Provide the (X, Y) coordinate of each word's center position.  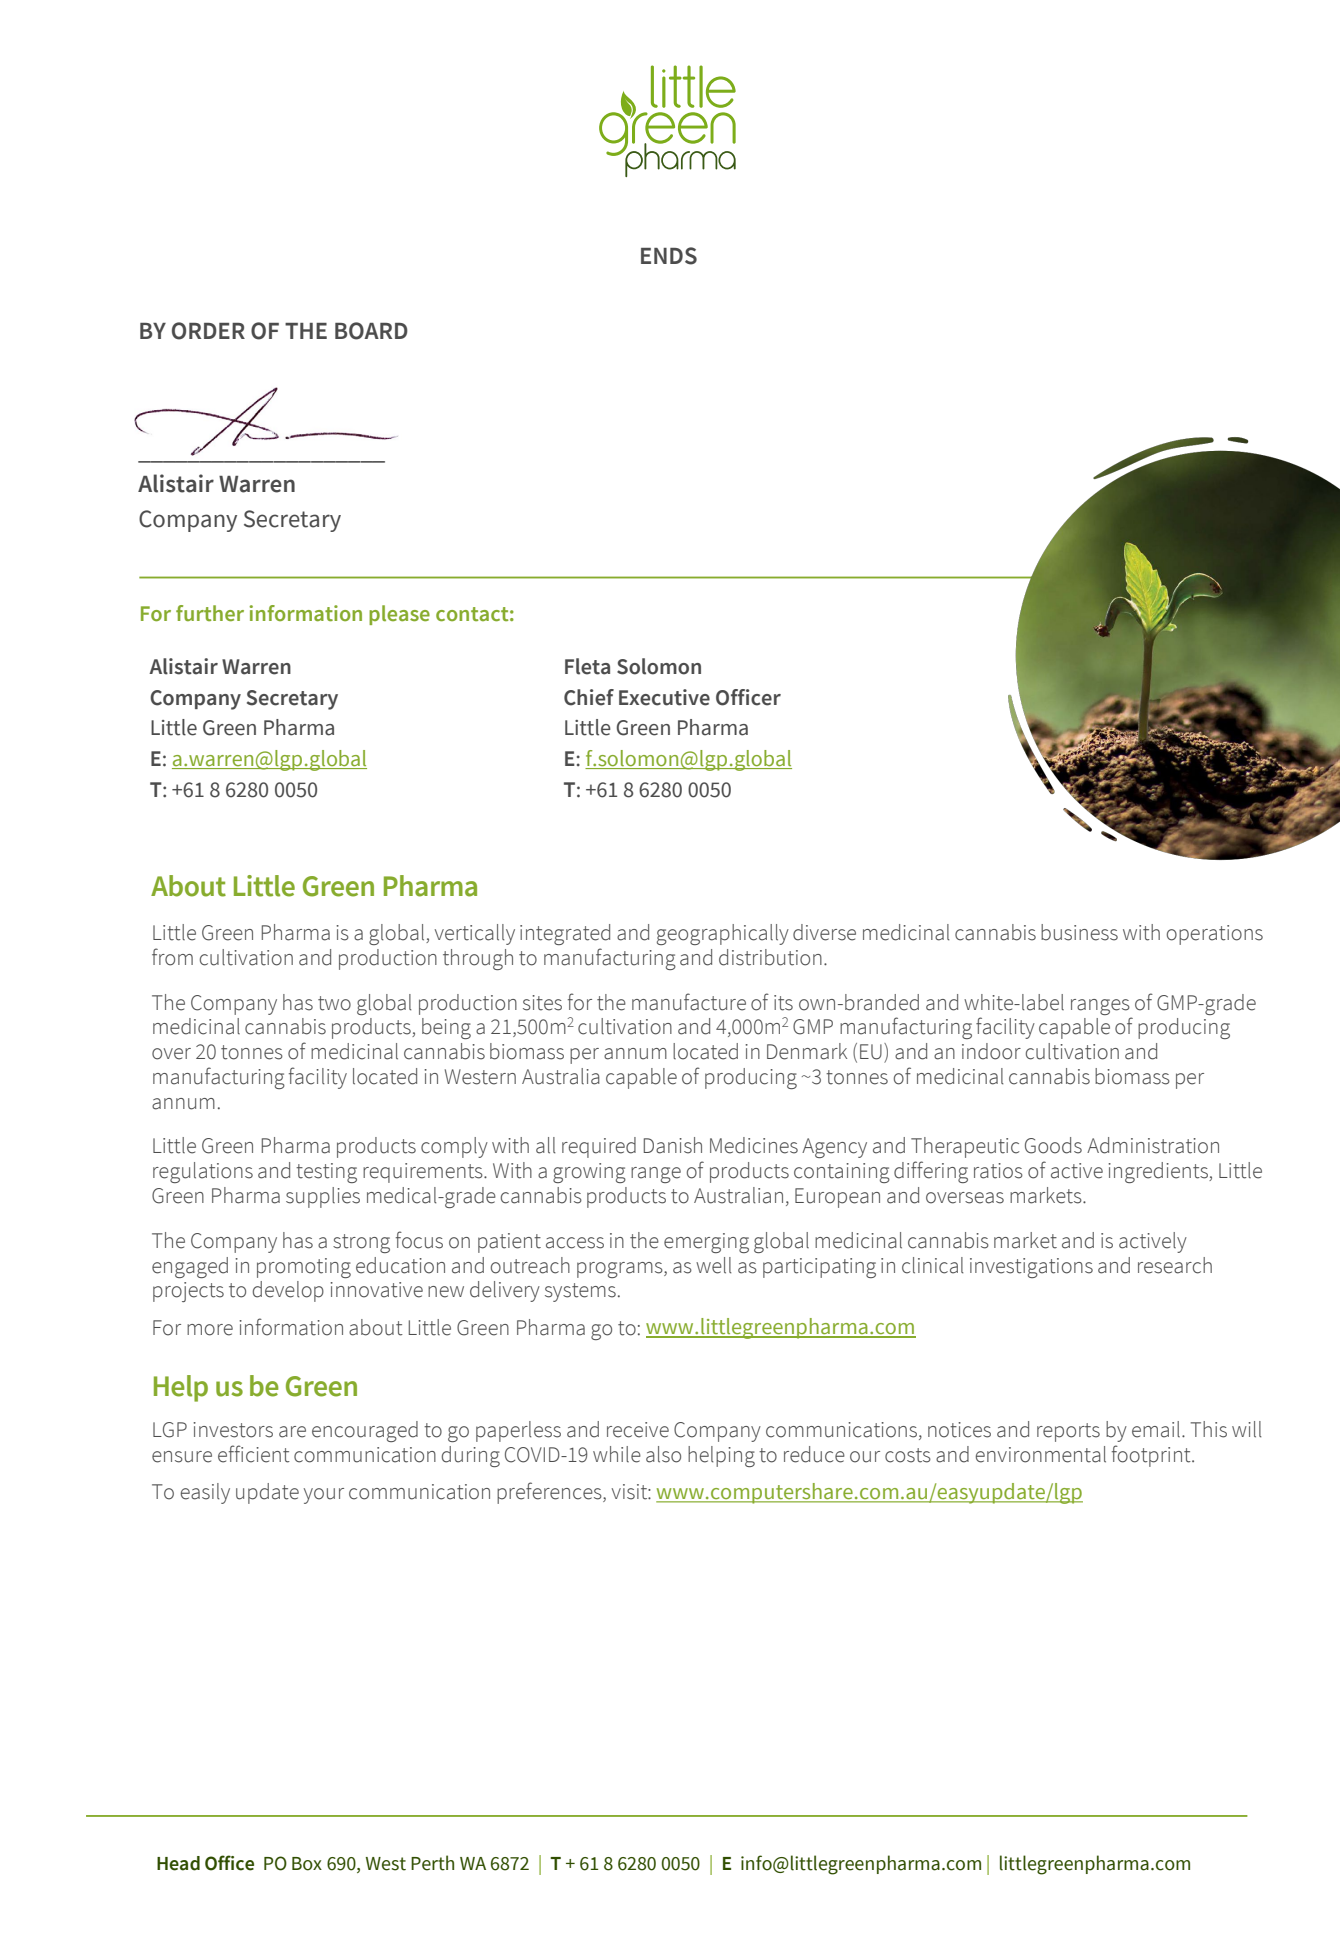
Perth (432, 1863)
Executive (664, 697)
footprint (1152, 1456)
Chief (589, 697)
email (1157, 1429)
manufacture (689, 1002)
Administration (1153, 1145)
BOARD (371, 331)
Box (307, 1864)
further (210, 613)
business (1079, 932)
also (663, 1454)
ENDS (669, 256)
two (334, 1003)
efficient (254, 1454)
